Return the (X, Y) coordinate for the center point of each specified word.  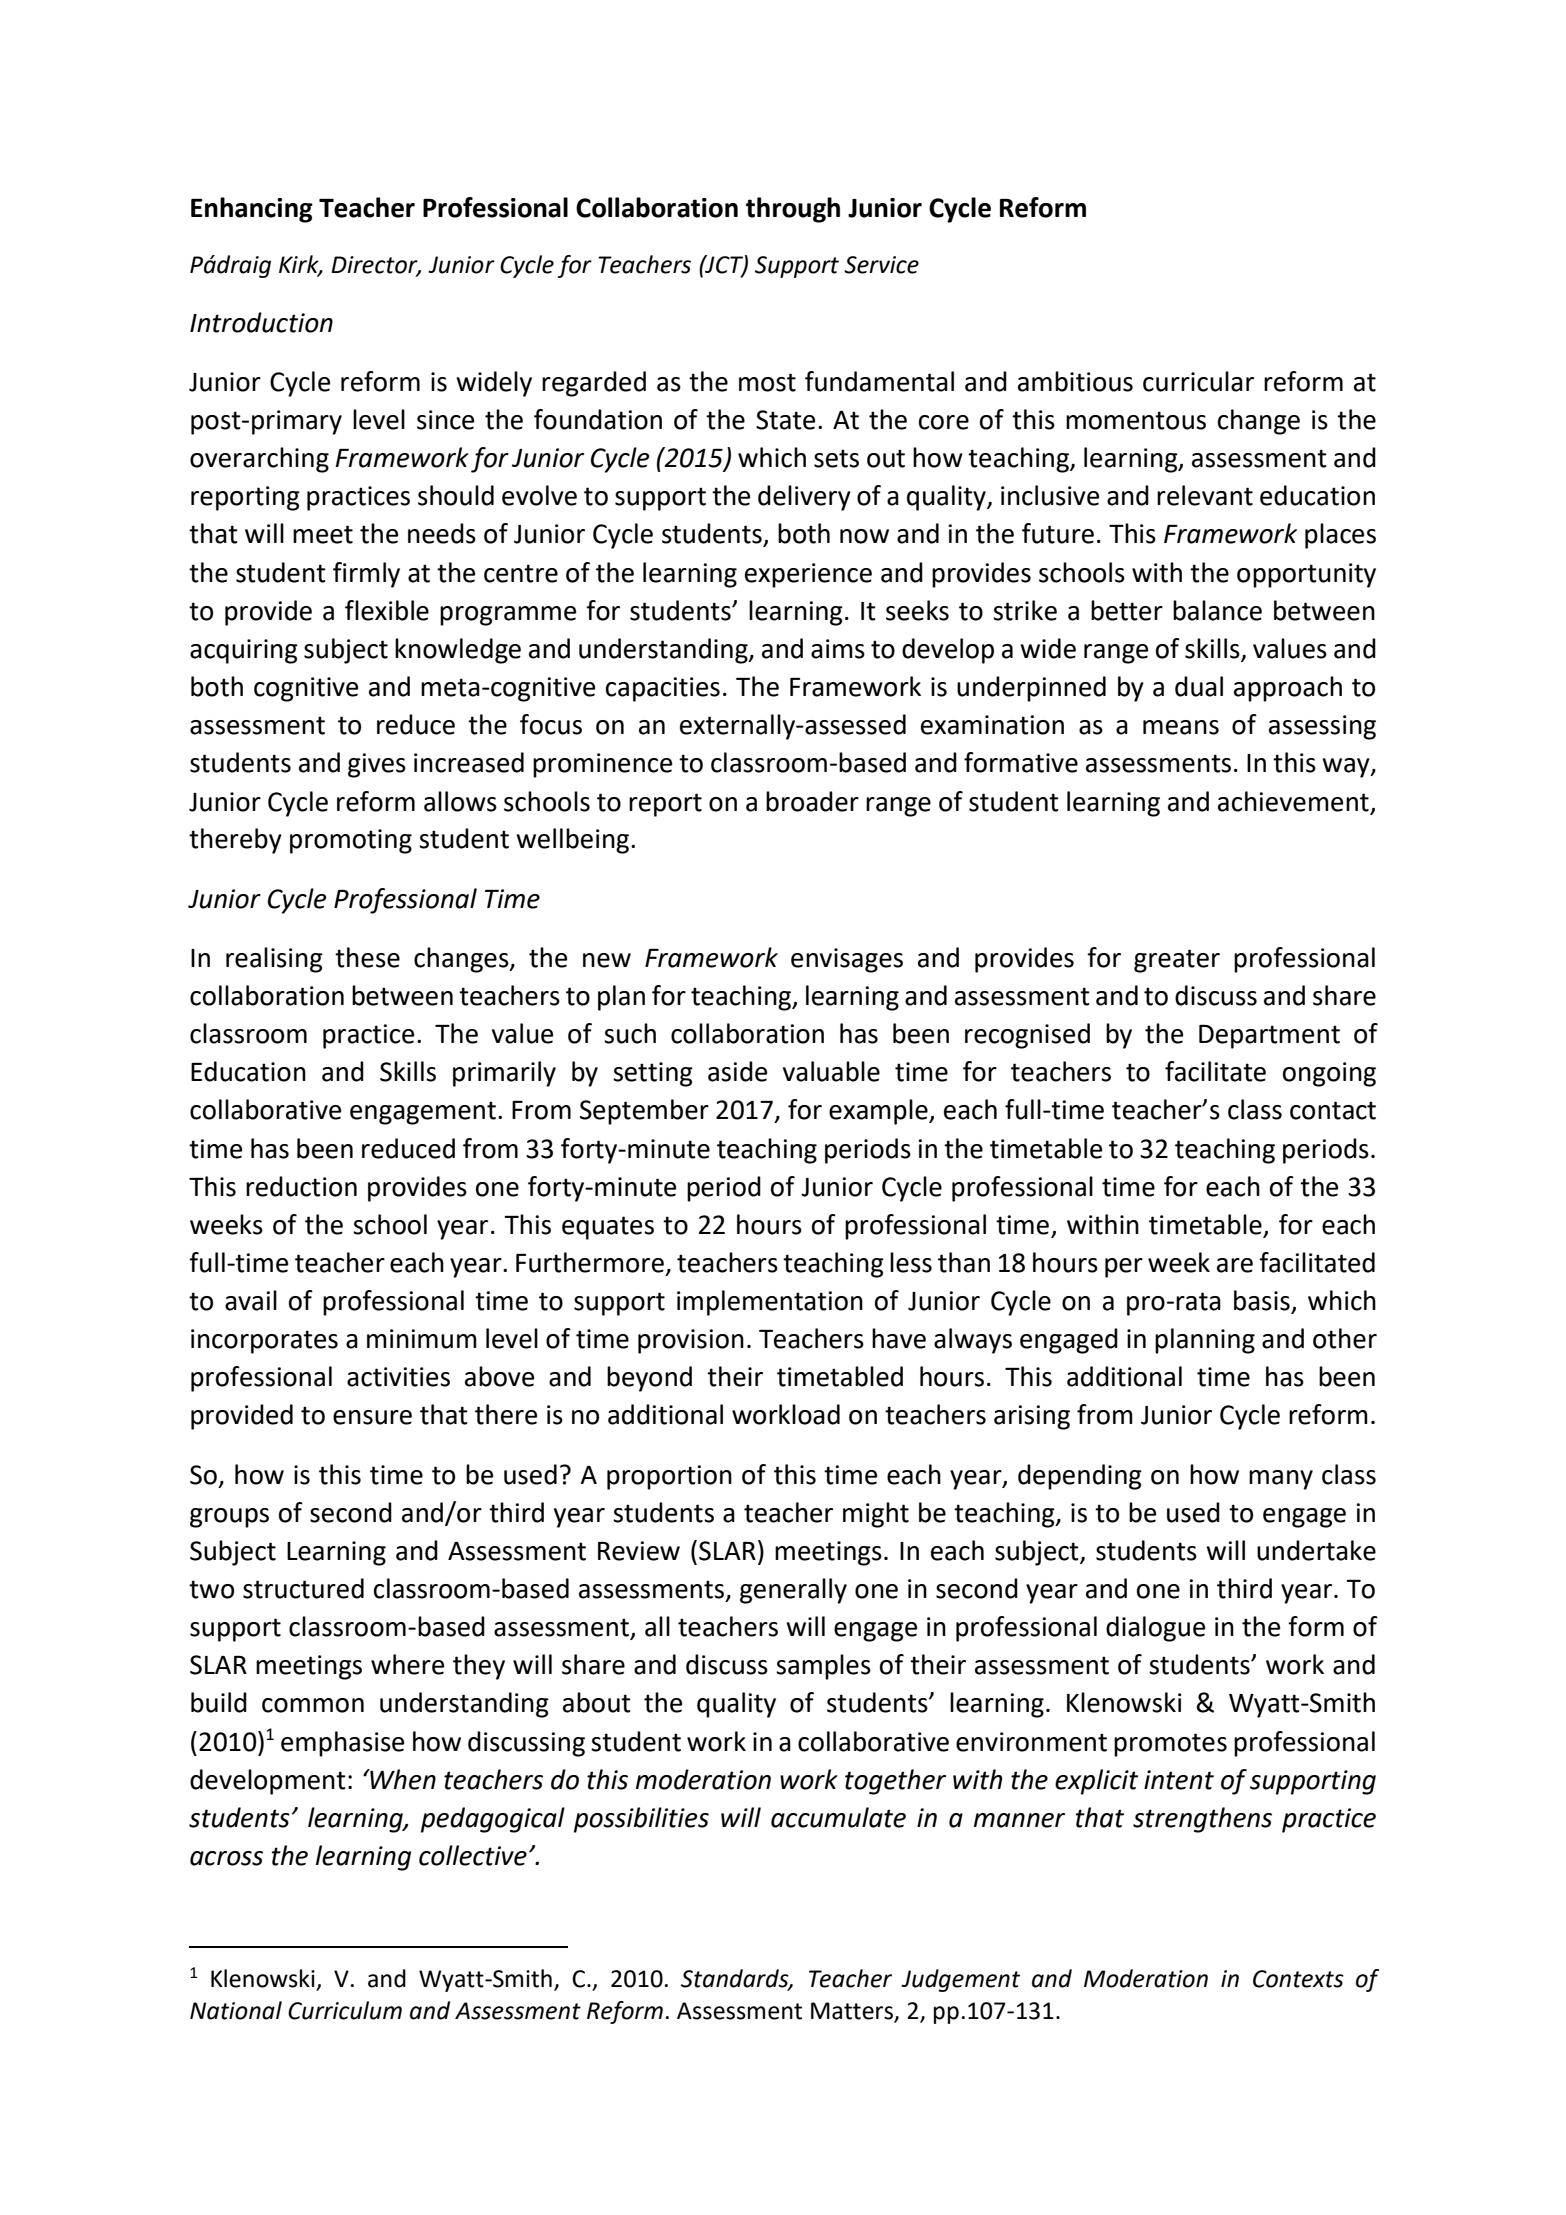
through (793, 210)
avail (251, 1300)
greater (1177, 961)
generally (793, 1591)
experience (808, 575)
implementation (770, 1303)
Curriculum (345, 2010)
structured (303, 1588)
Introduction (261, 322)
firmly (366, 575)
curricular (1198, 381)
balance (1217, 610)
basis (1263, 1301)
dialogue (1155, 1629)
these (367, 957)
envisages (847, 960)
